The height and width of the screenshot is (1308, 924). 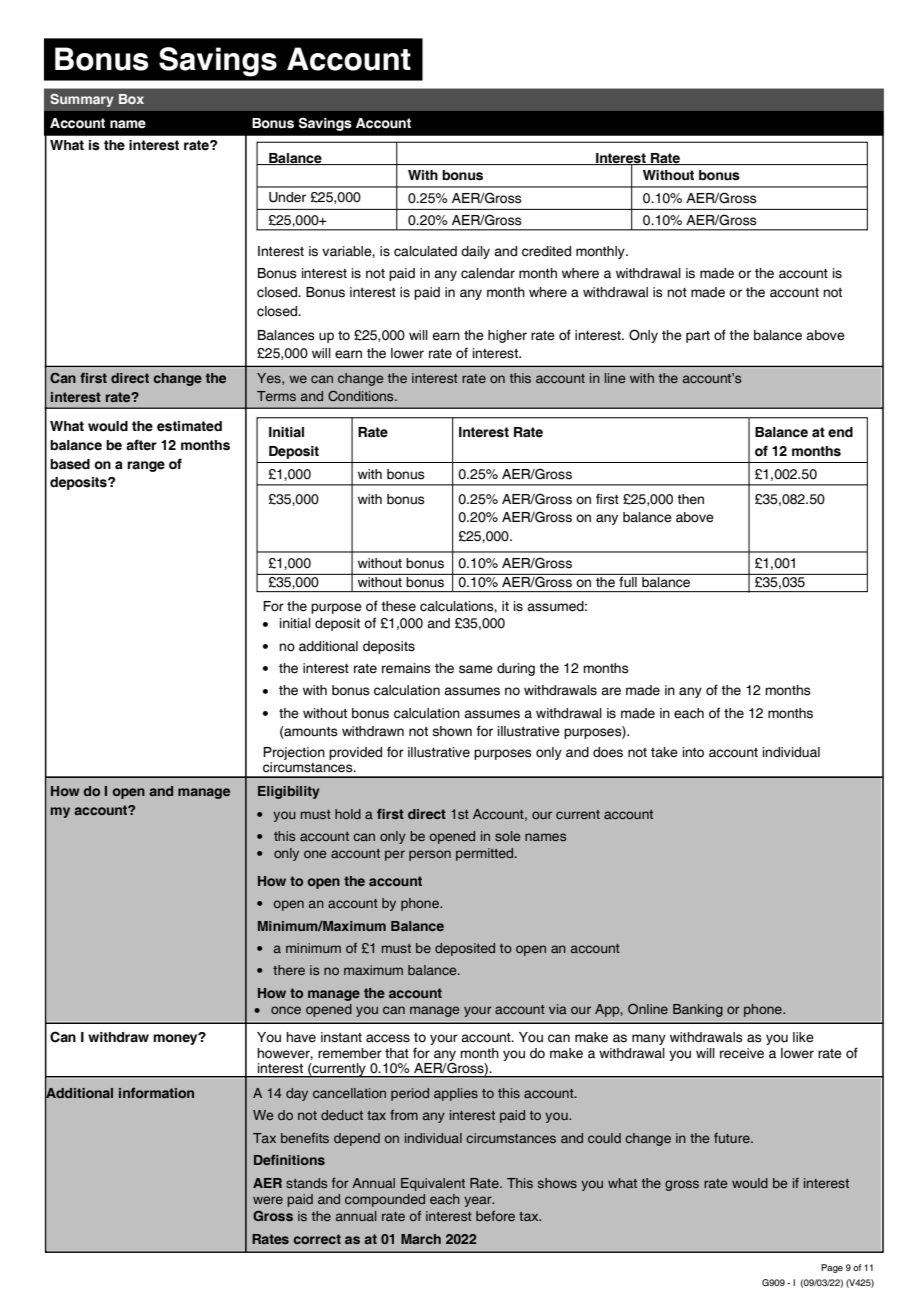 What do you see at coordinates (425, 251) in the screenshot?
I see `calculated` at bounding box center [425, 251].
